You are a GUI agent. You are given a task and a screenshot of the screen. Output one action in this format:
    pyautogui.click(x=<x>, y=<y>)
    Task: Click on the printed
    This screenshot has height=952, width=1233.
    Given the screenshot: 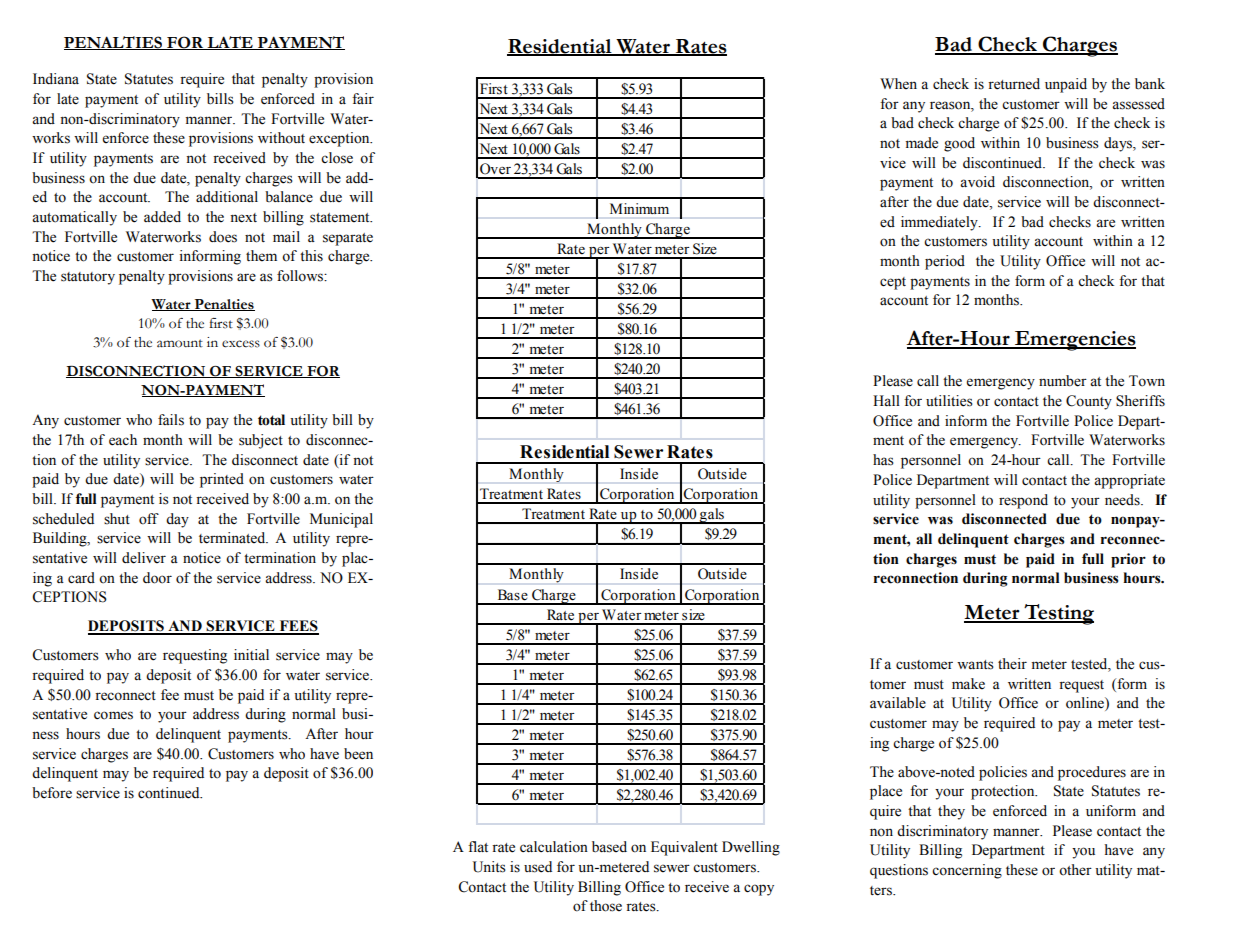 What is the action you would take?
    pyautogui.click(x=222, y=480)
